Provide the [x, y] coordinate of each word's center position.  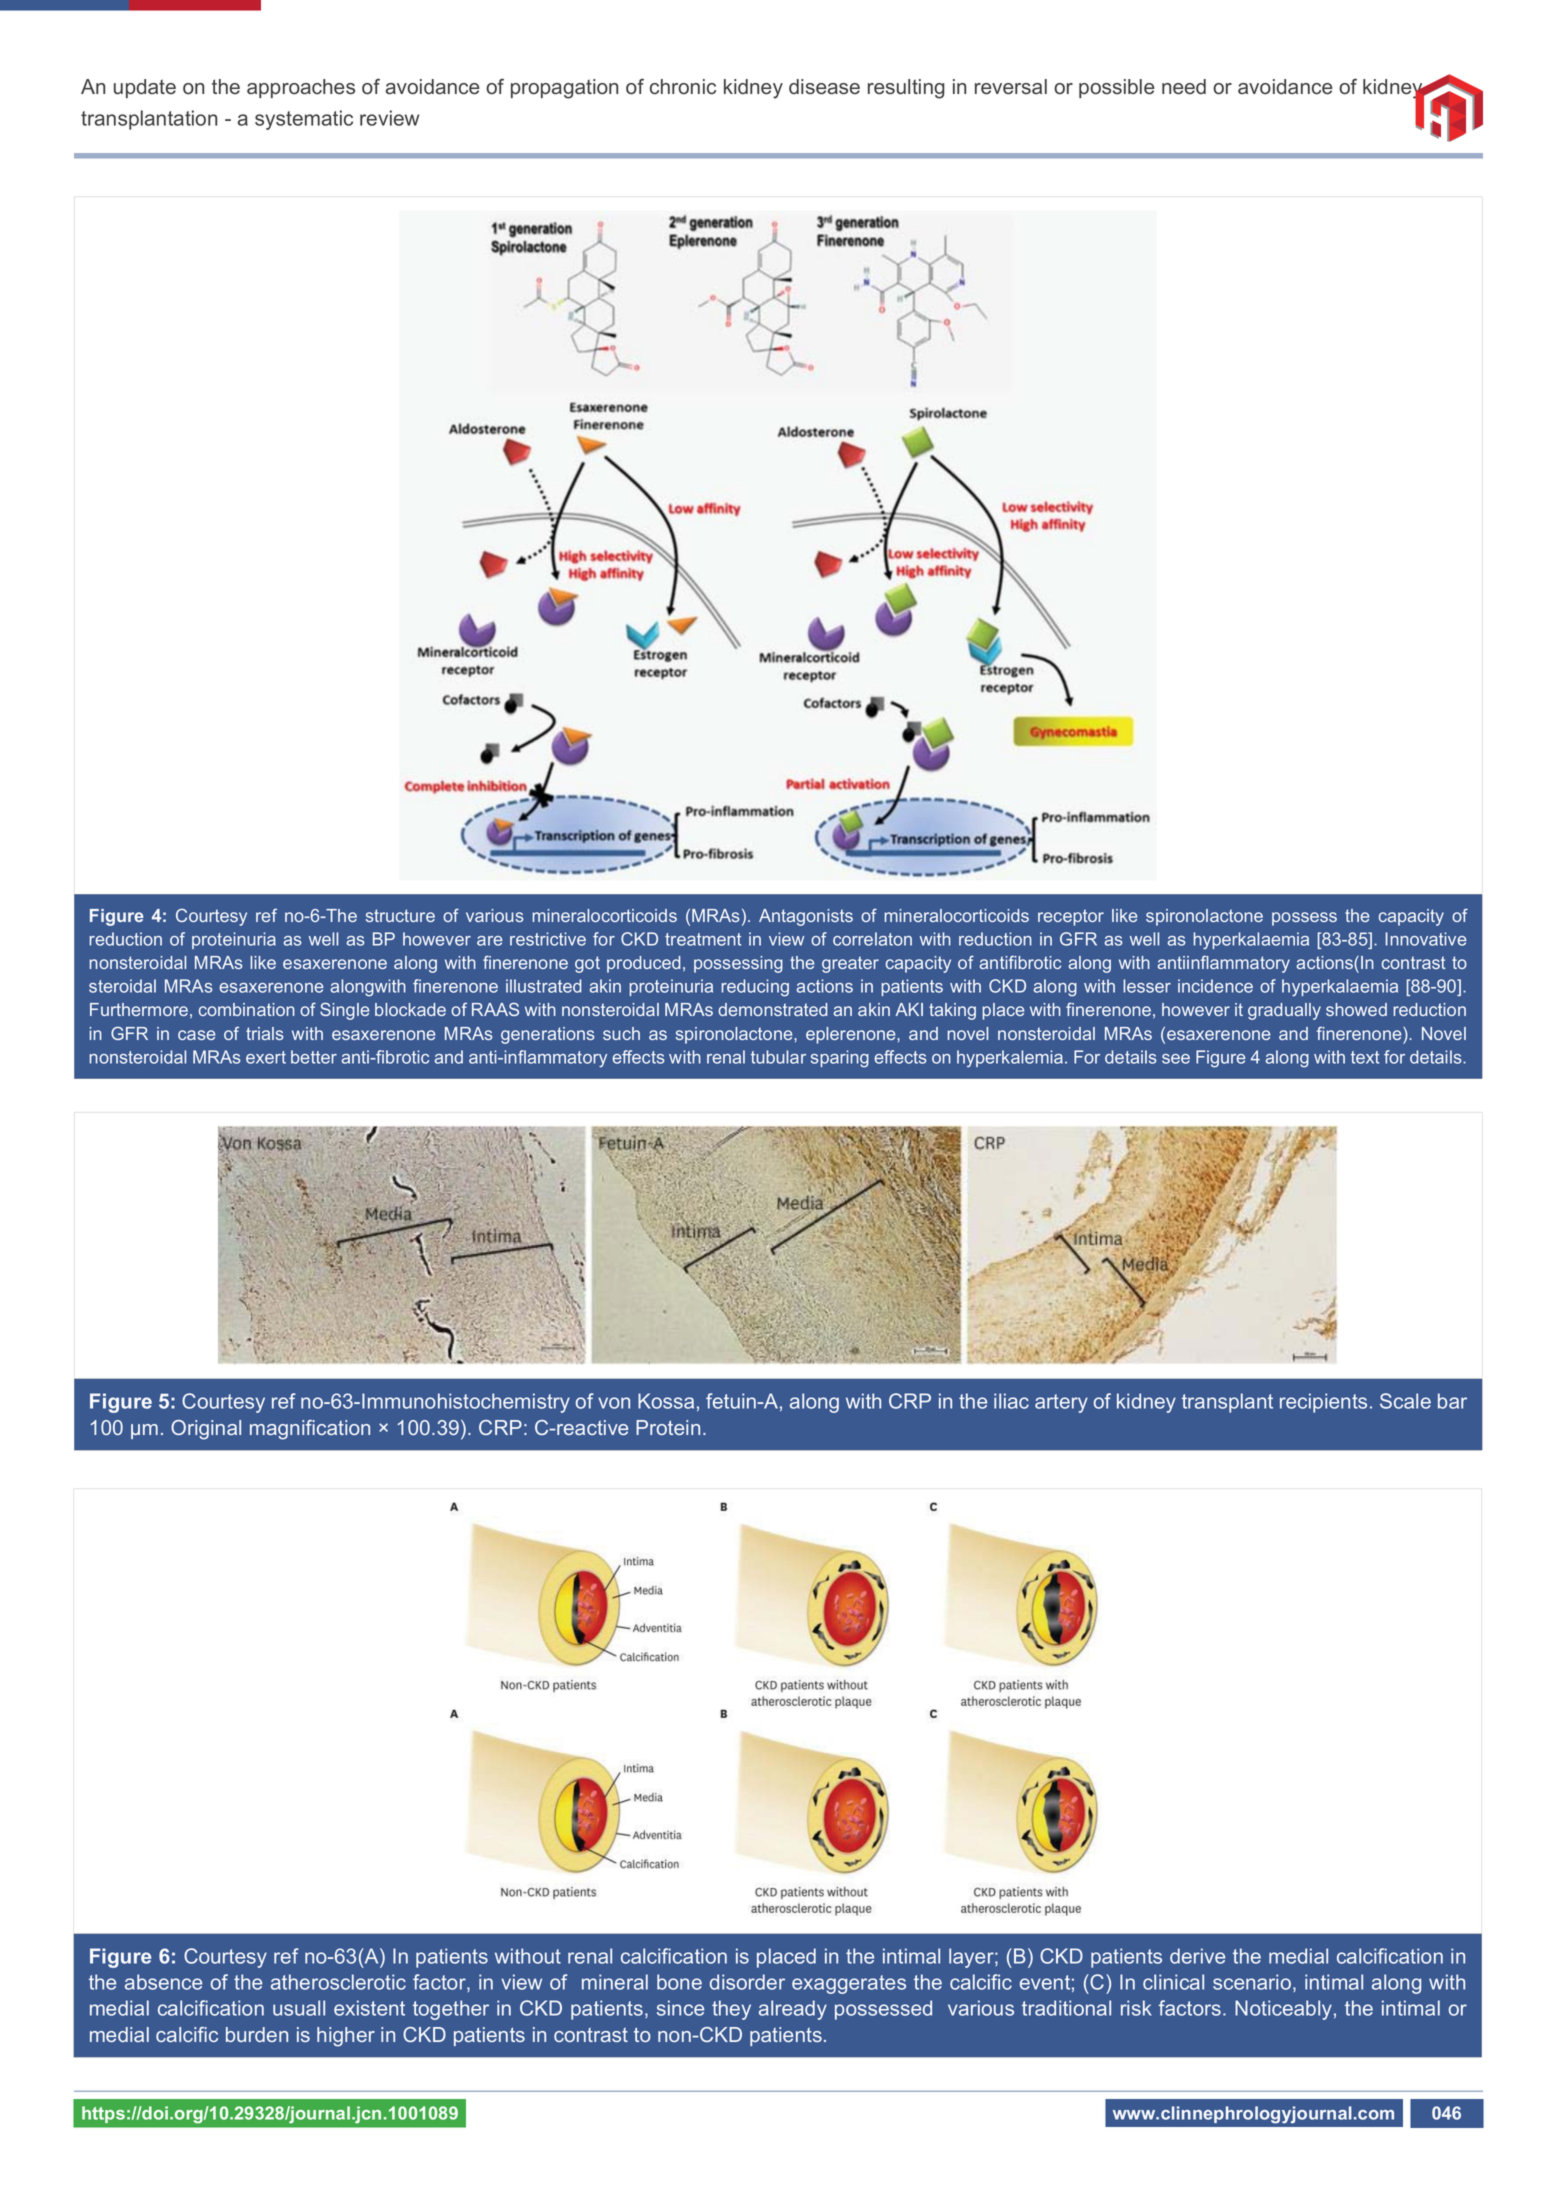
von [614, 1403]
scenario [1252, 1982]
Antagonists [806, 917]
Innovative [1426, 939]
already [793, 2010]
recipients [1323, 1403]
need [1184, 87]
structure [400, 915]
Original [206, 1430]
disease [824, 87]
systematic [304, 120]
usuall [299, 2008]
